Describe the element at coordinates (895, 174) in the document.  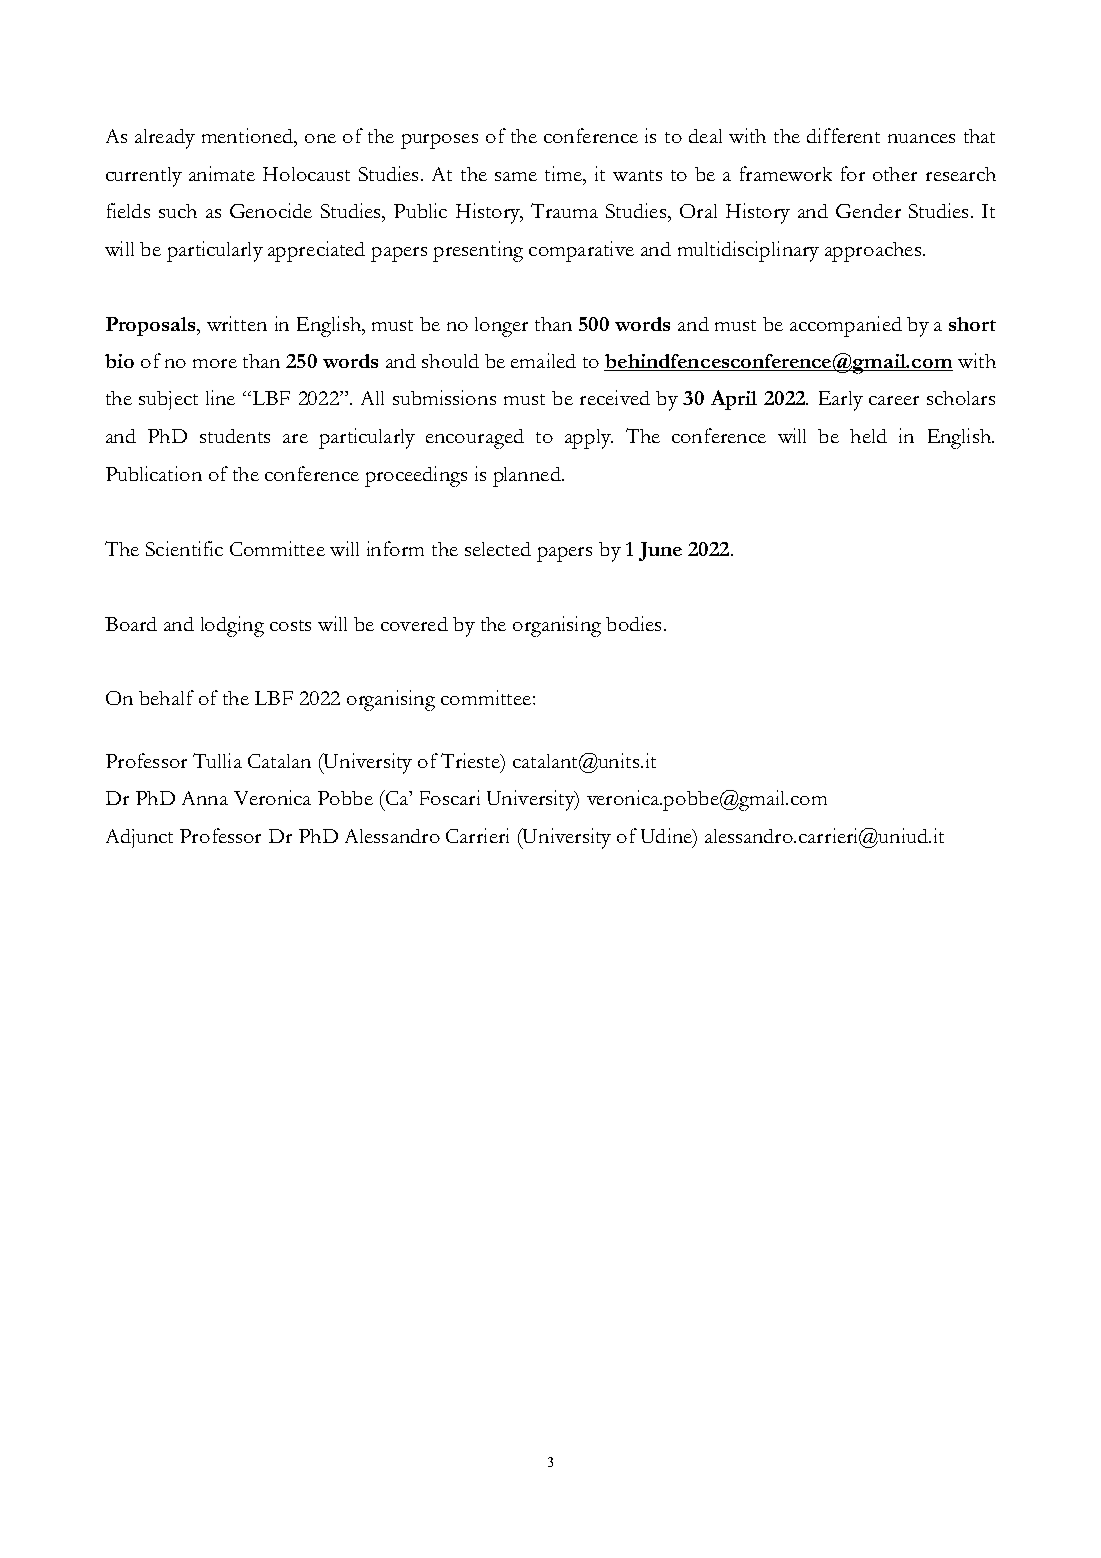
I see `other` at that location.
